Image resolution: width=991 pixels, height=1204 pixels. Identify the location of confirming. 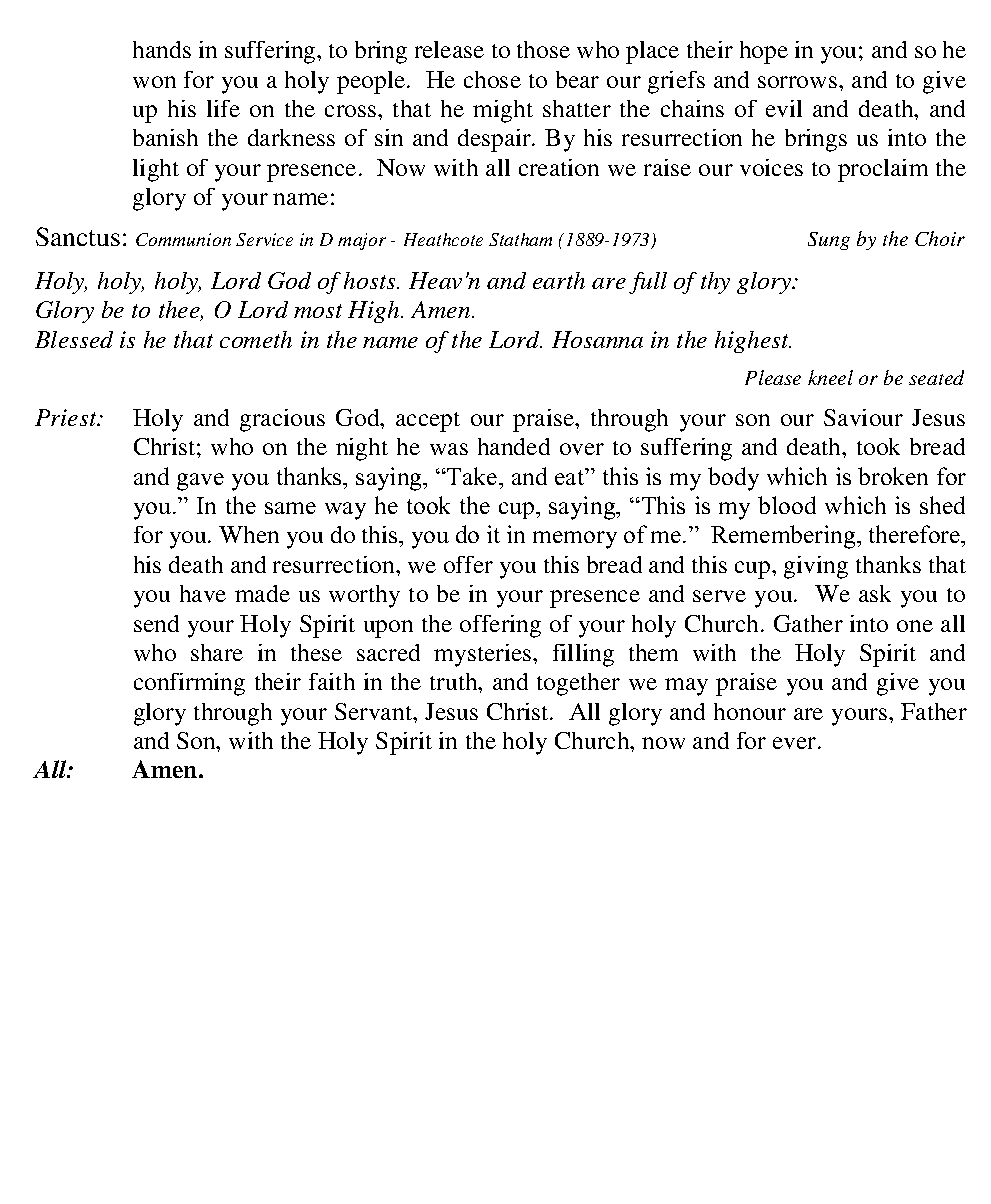
(189, 684).
